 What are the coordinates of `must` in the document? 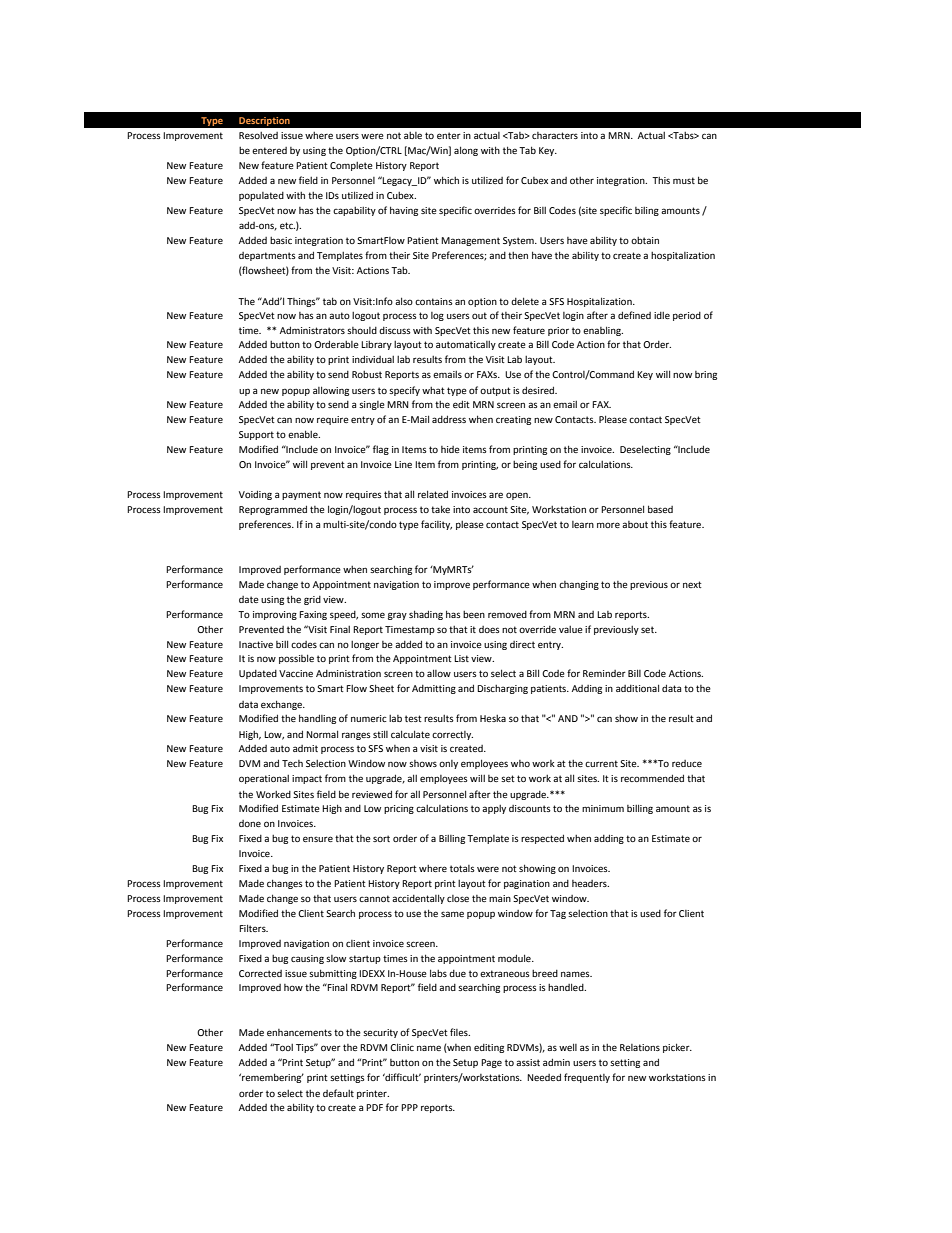 It's located at (684, 180).
